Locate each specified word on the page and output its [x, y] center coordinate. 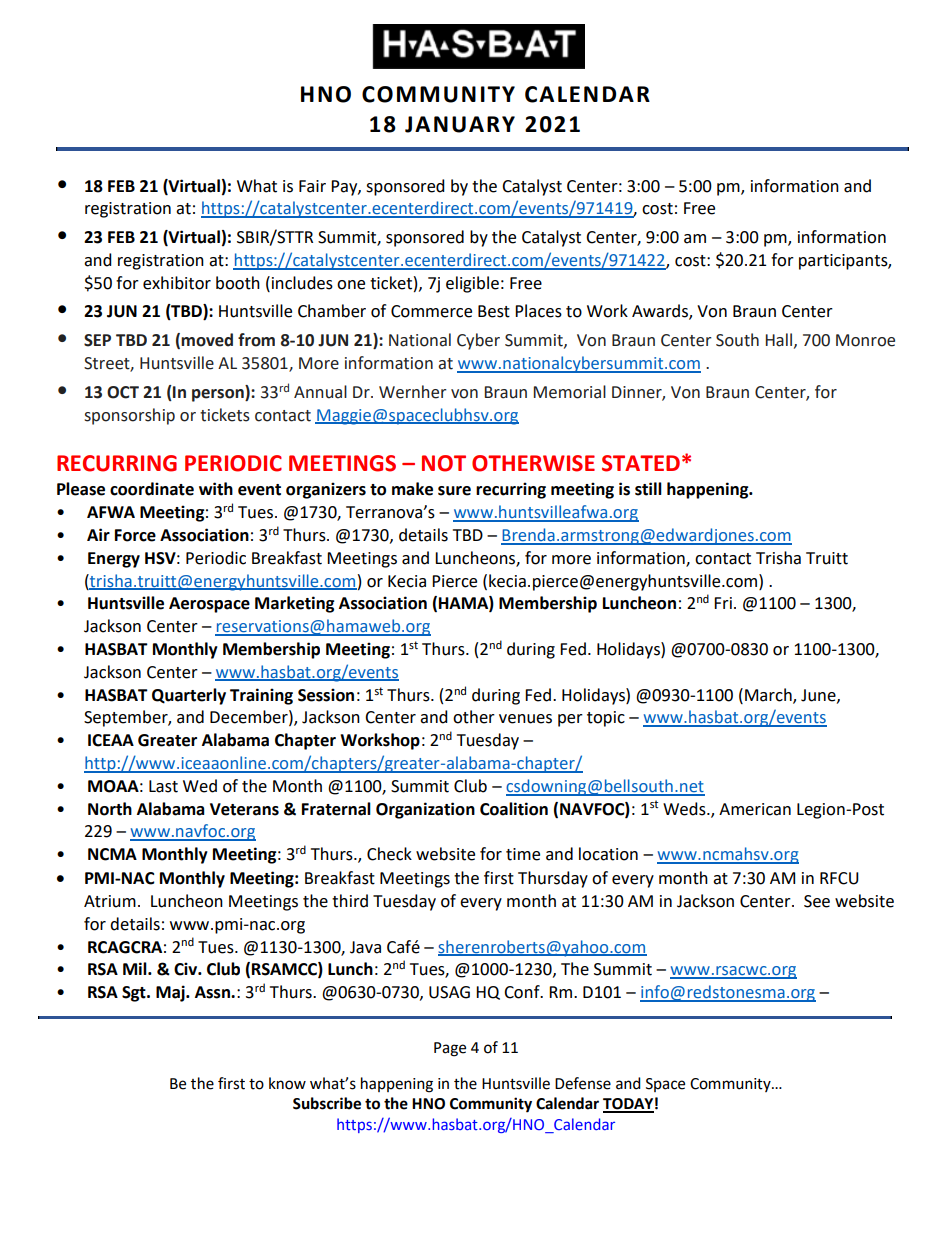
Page [450, 1049]
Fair [312, 186]
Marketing [295, 604]
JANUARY [460, 124]
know [287, 1083]
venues [525, 719]
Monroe [865, 340]
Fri [723, 603]
